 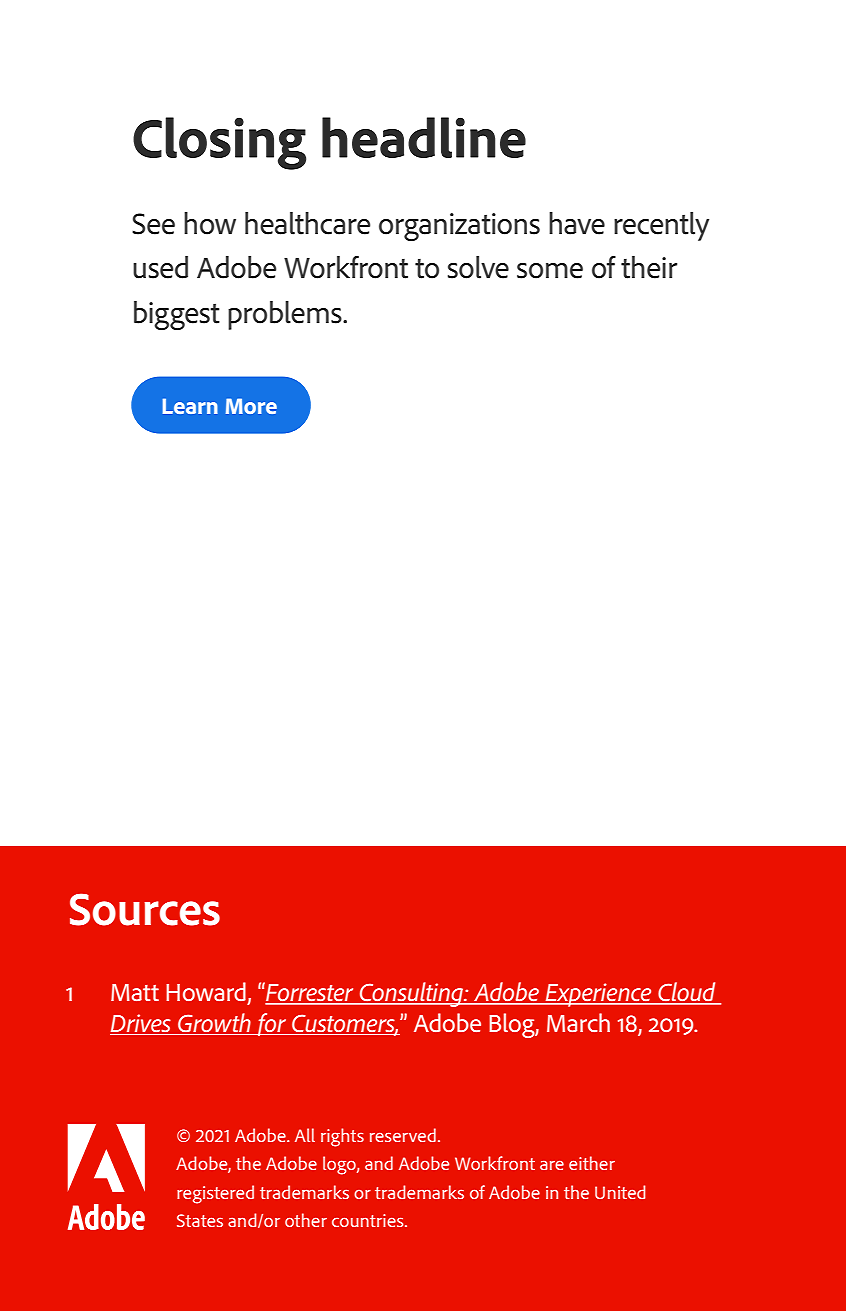 I want to click on headline, so click(x=424, y=137).
